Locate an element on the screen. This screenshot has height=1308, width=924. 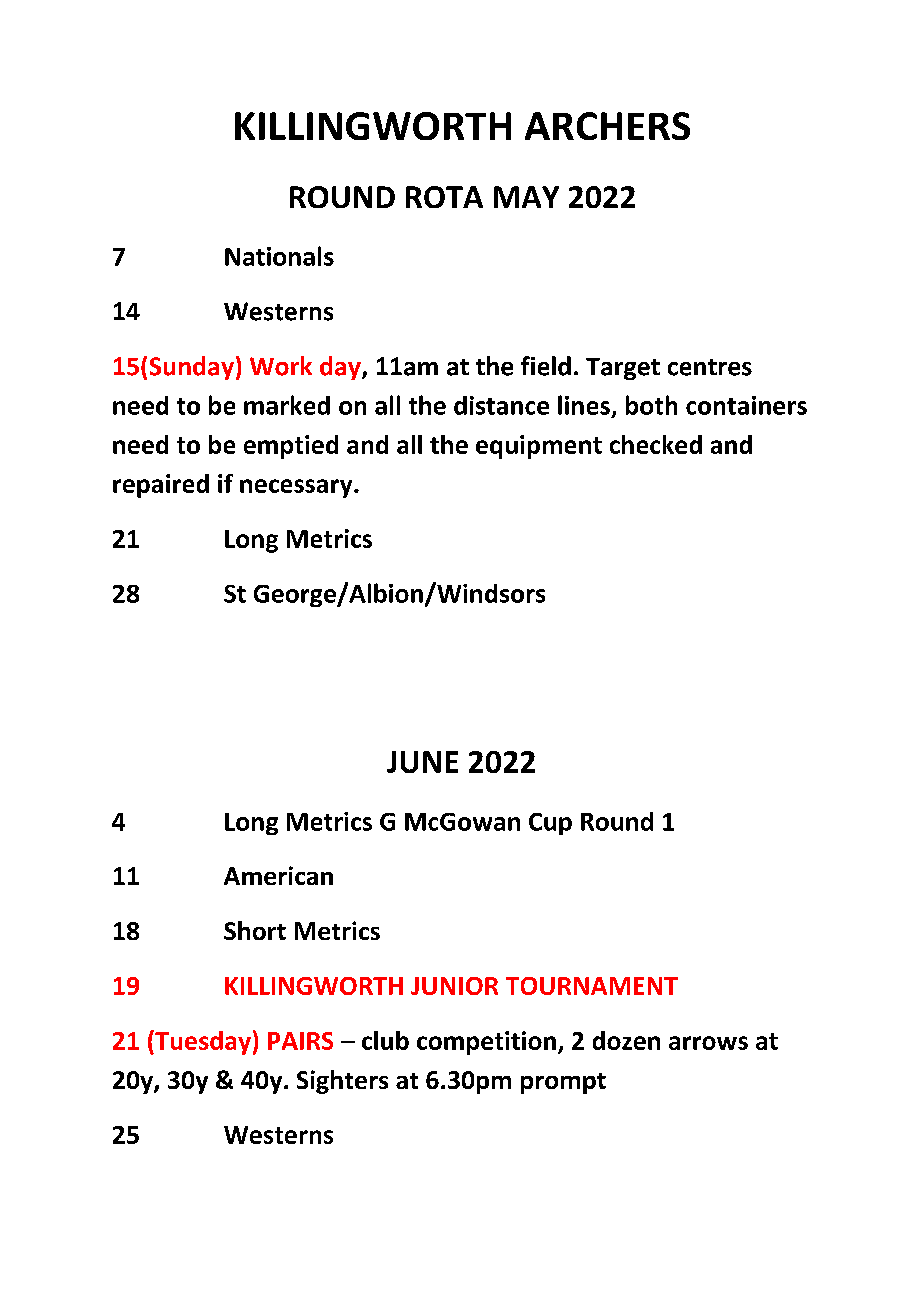
Tuesday is located at coordinates (202, 1042).
